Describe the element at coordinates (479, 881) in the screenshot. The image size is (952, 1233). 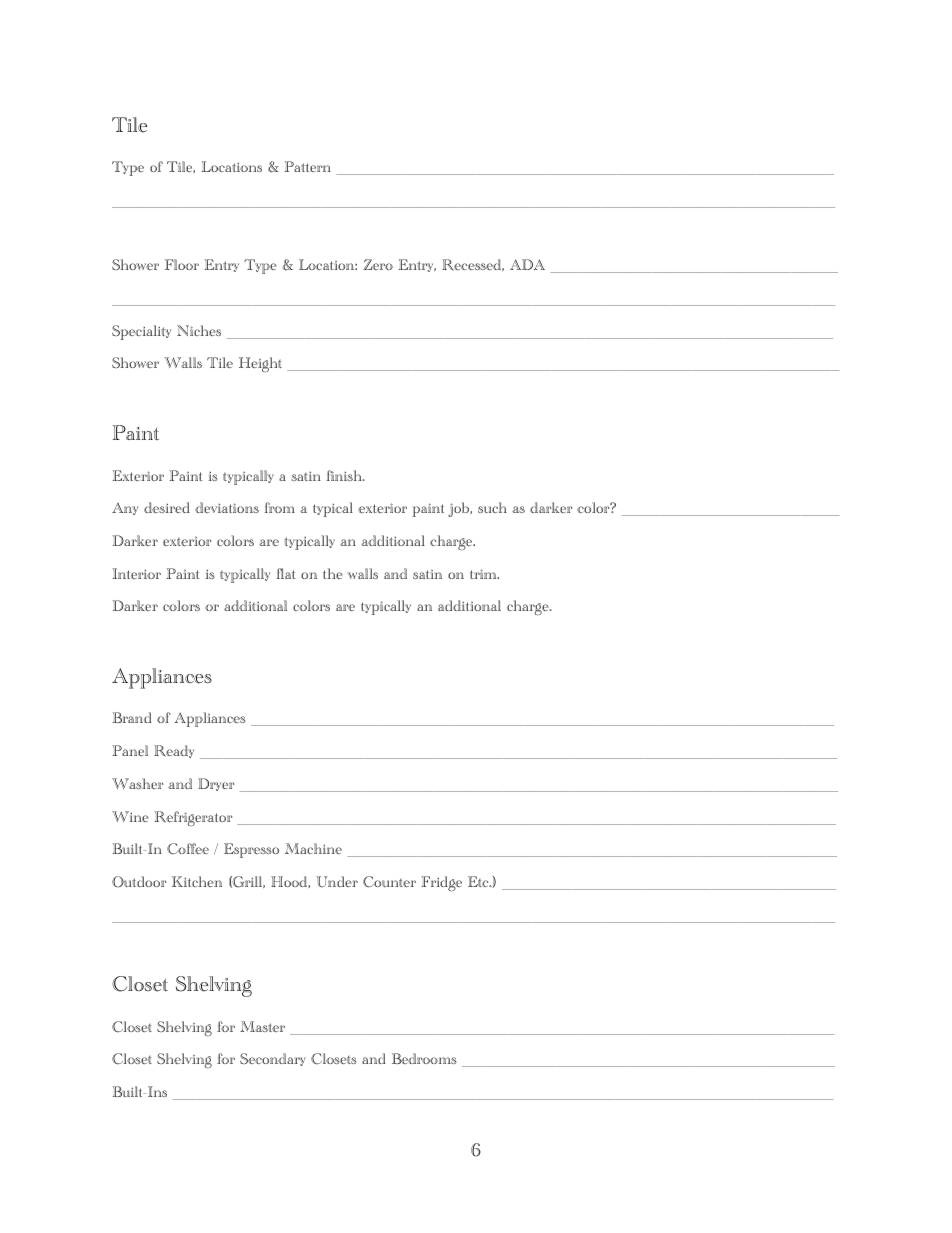
I see `Etc` at that location.
